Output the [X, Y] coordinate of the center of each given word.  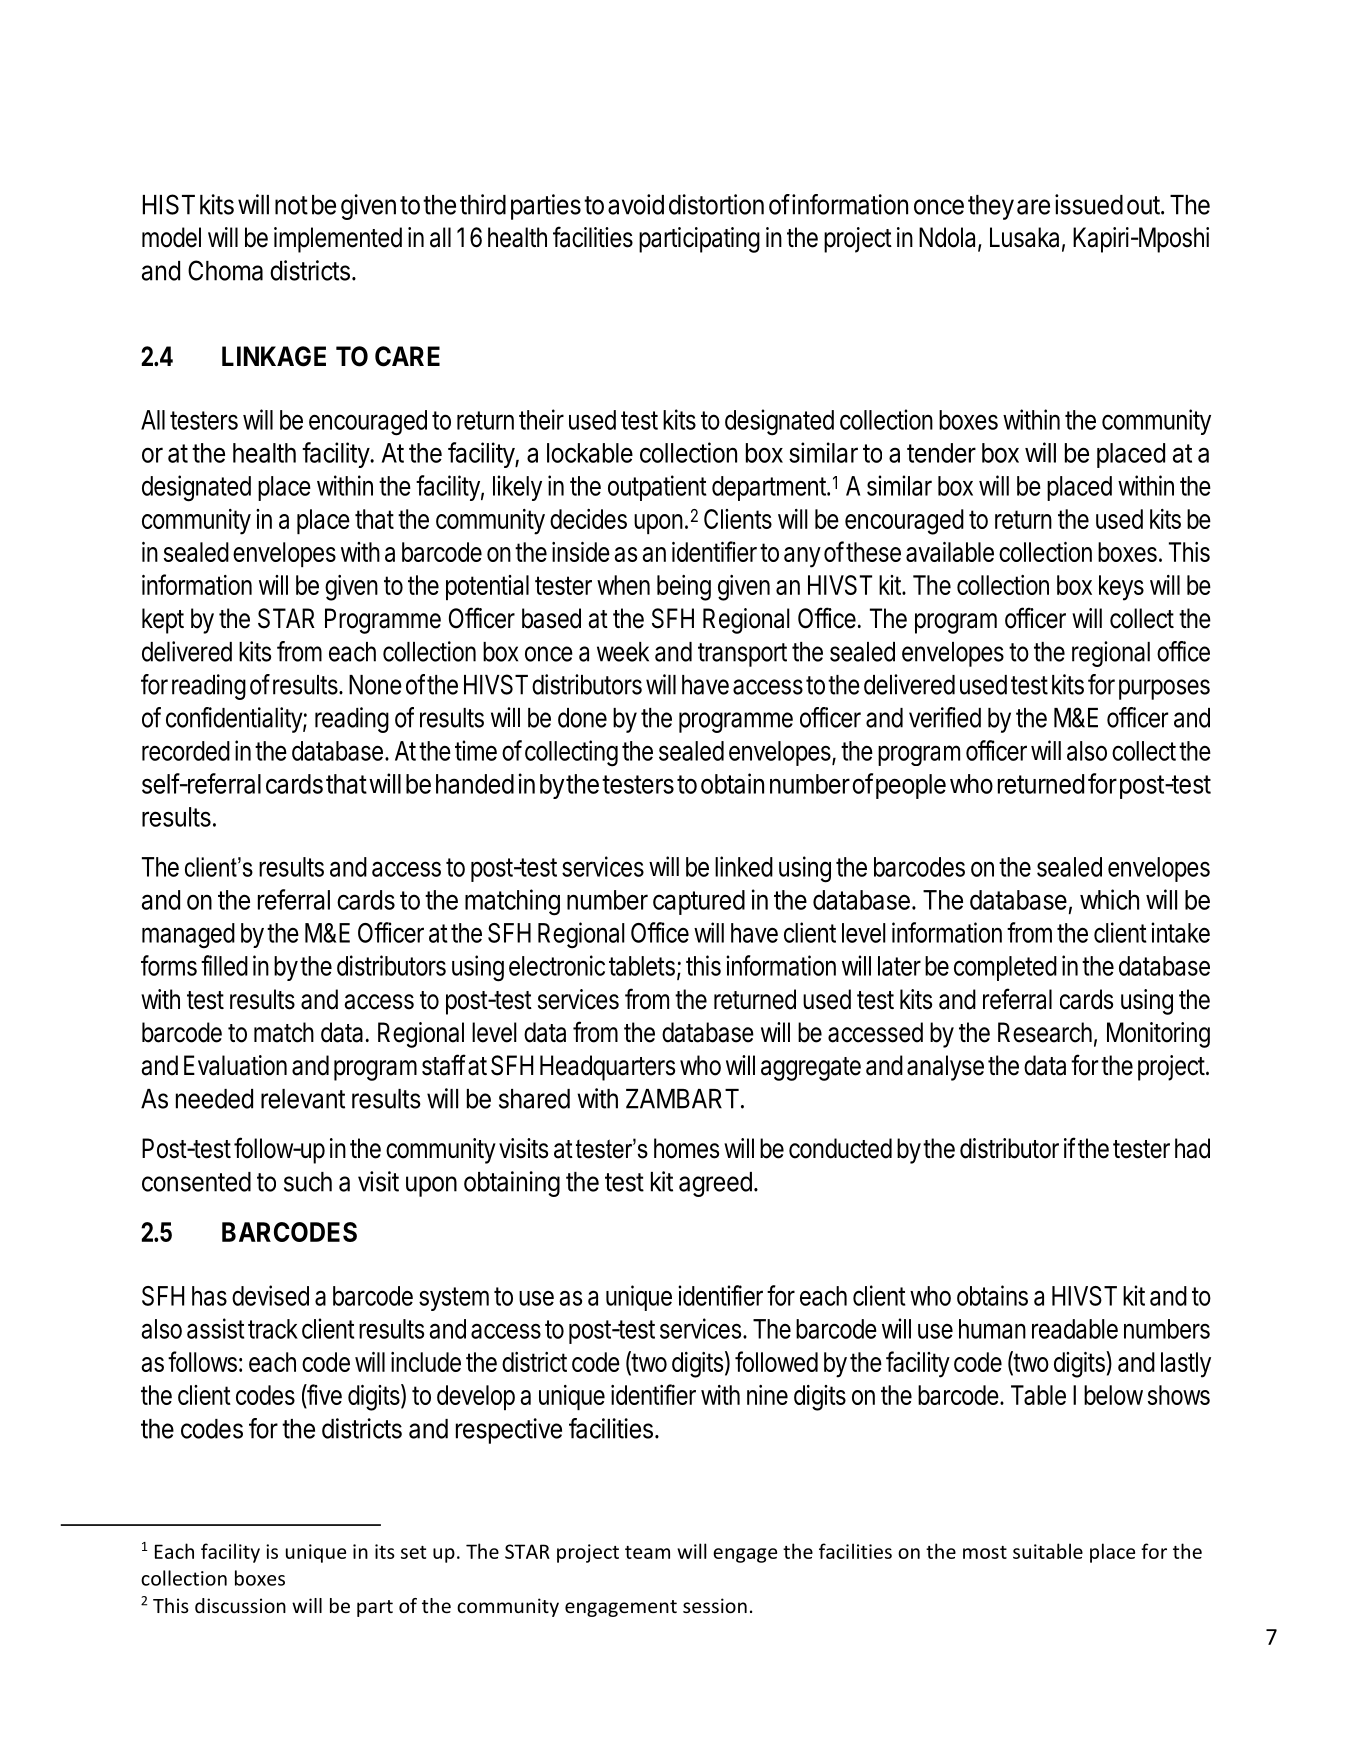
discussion [240, 1605]
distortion [716, 204]
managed [188, 936]
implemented [338, 240]
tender [941, 453]
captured [699, 902]
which [1109, 899]
